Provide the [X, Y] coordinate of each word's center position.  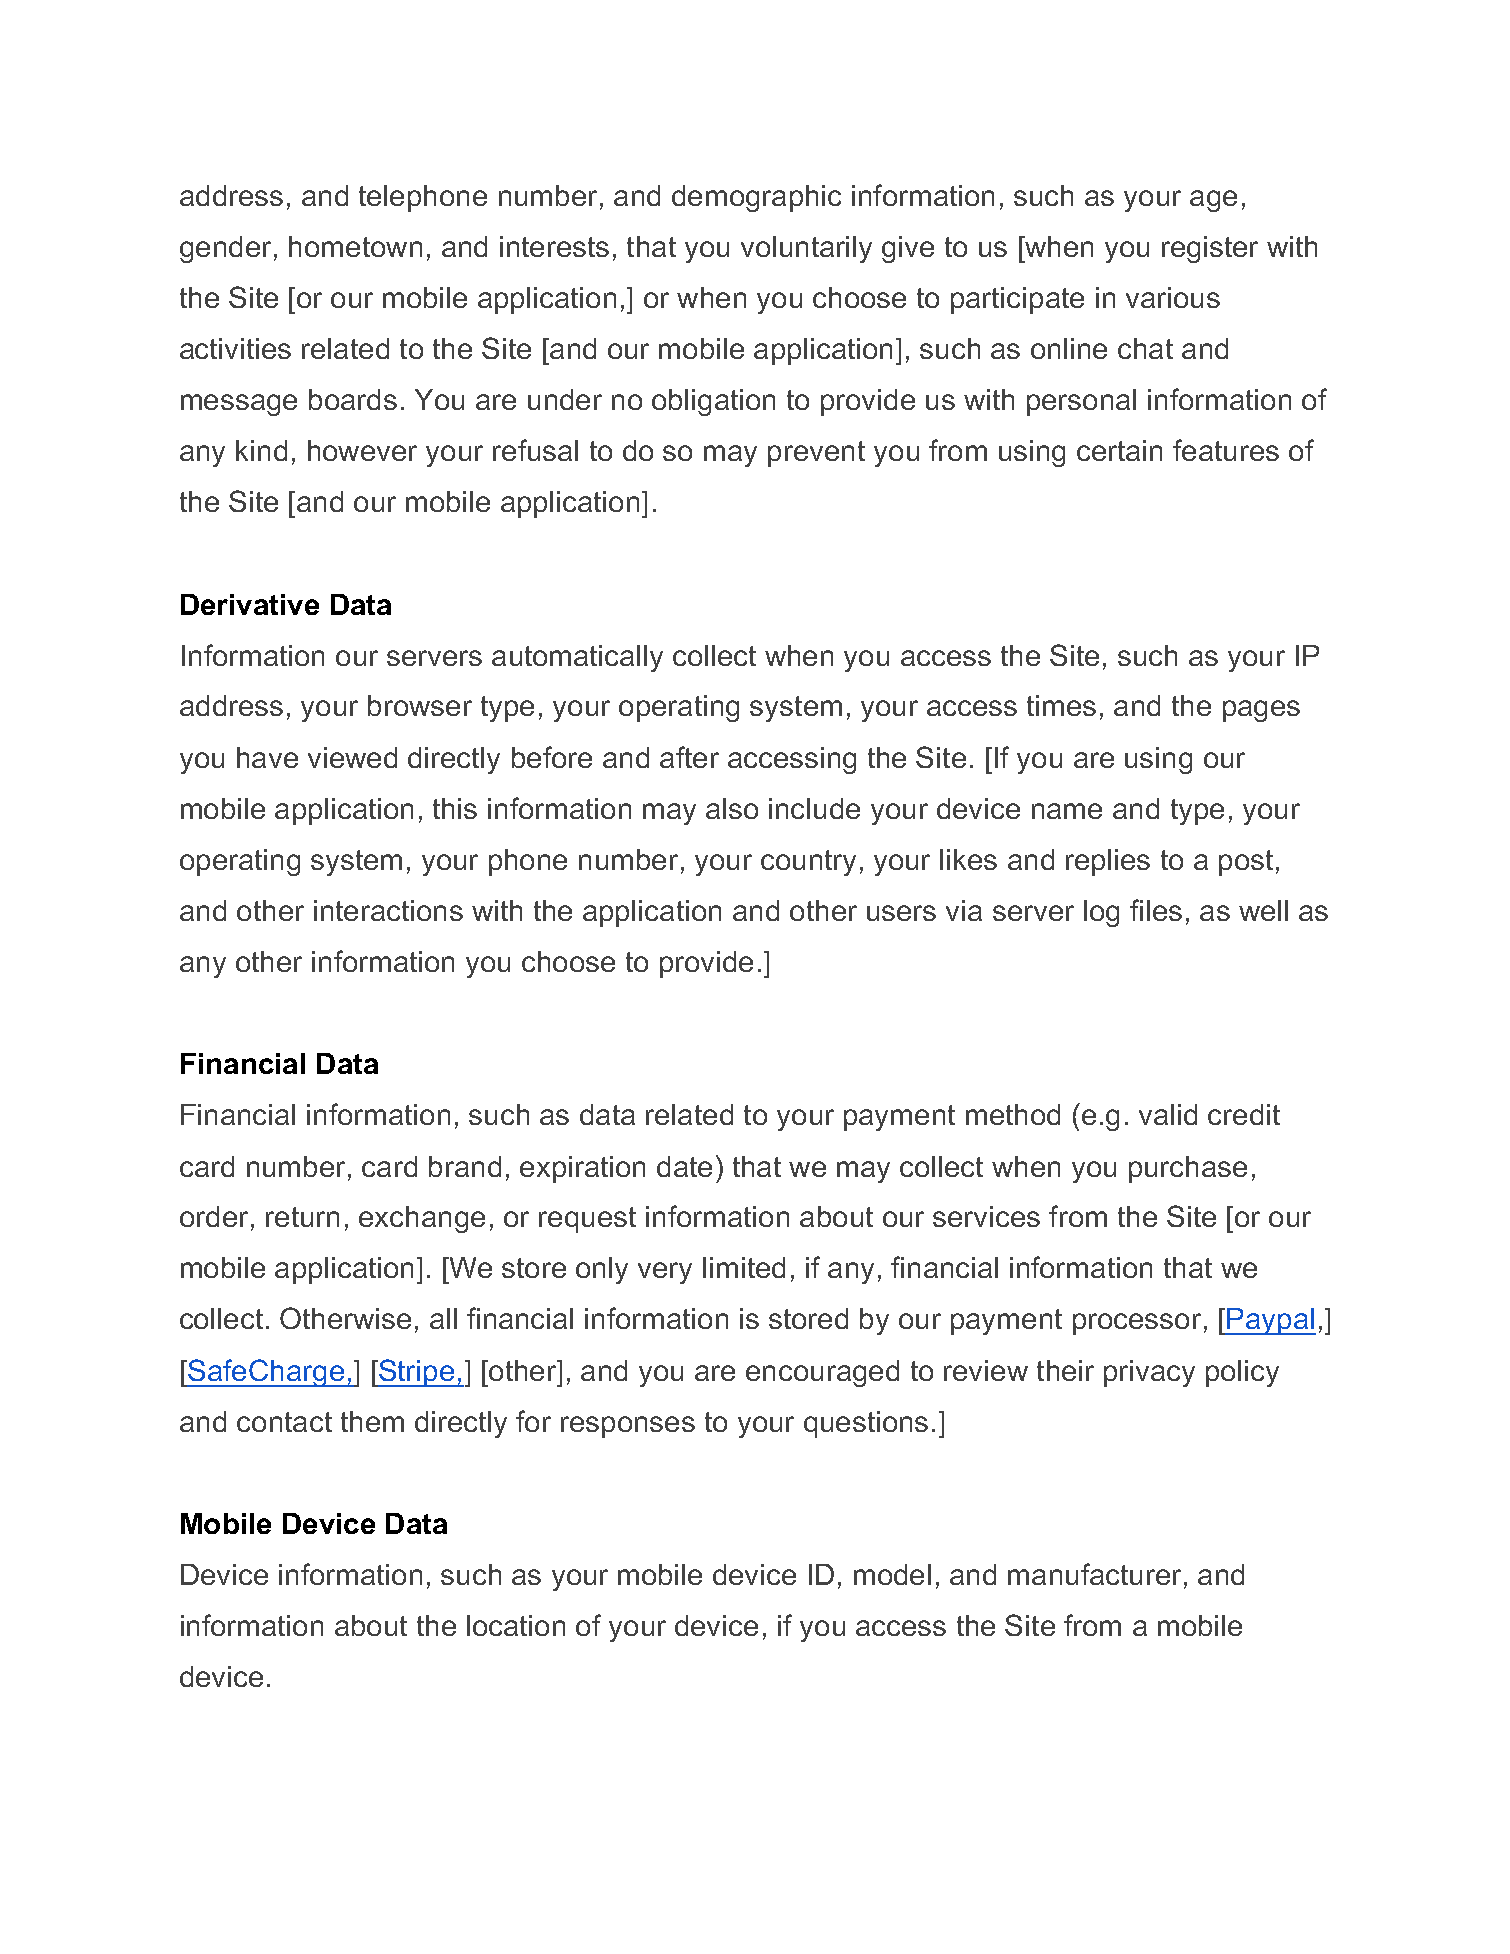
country [808, 863]
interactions [388, 910]
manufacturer [1094, 1574]
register [1210, 249]
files [1156, 910]
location [516, 1625]
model [892, 1574]
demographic [756, 198]
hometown [355, 246]
